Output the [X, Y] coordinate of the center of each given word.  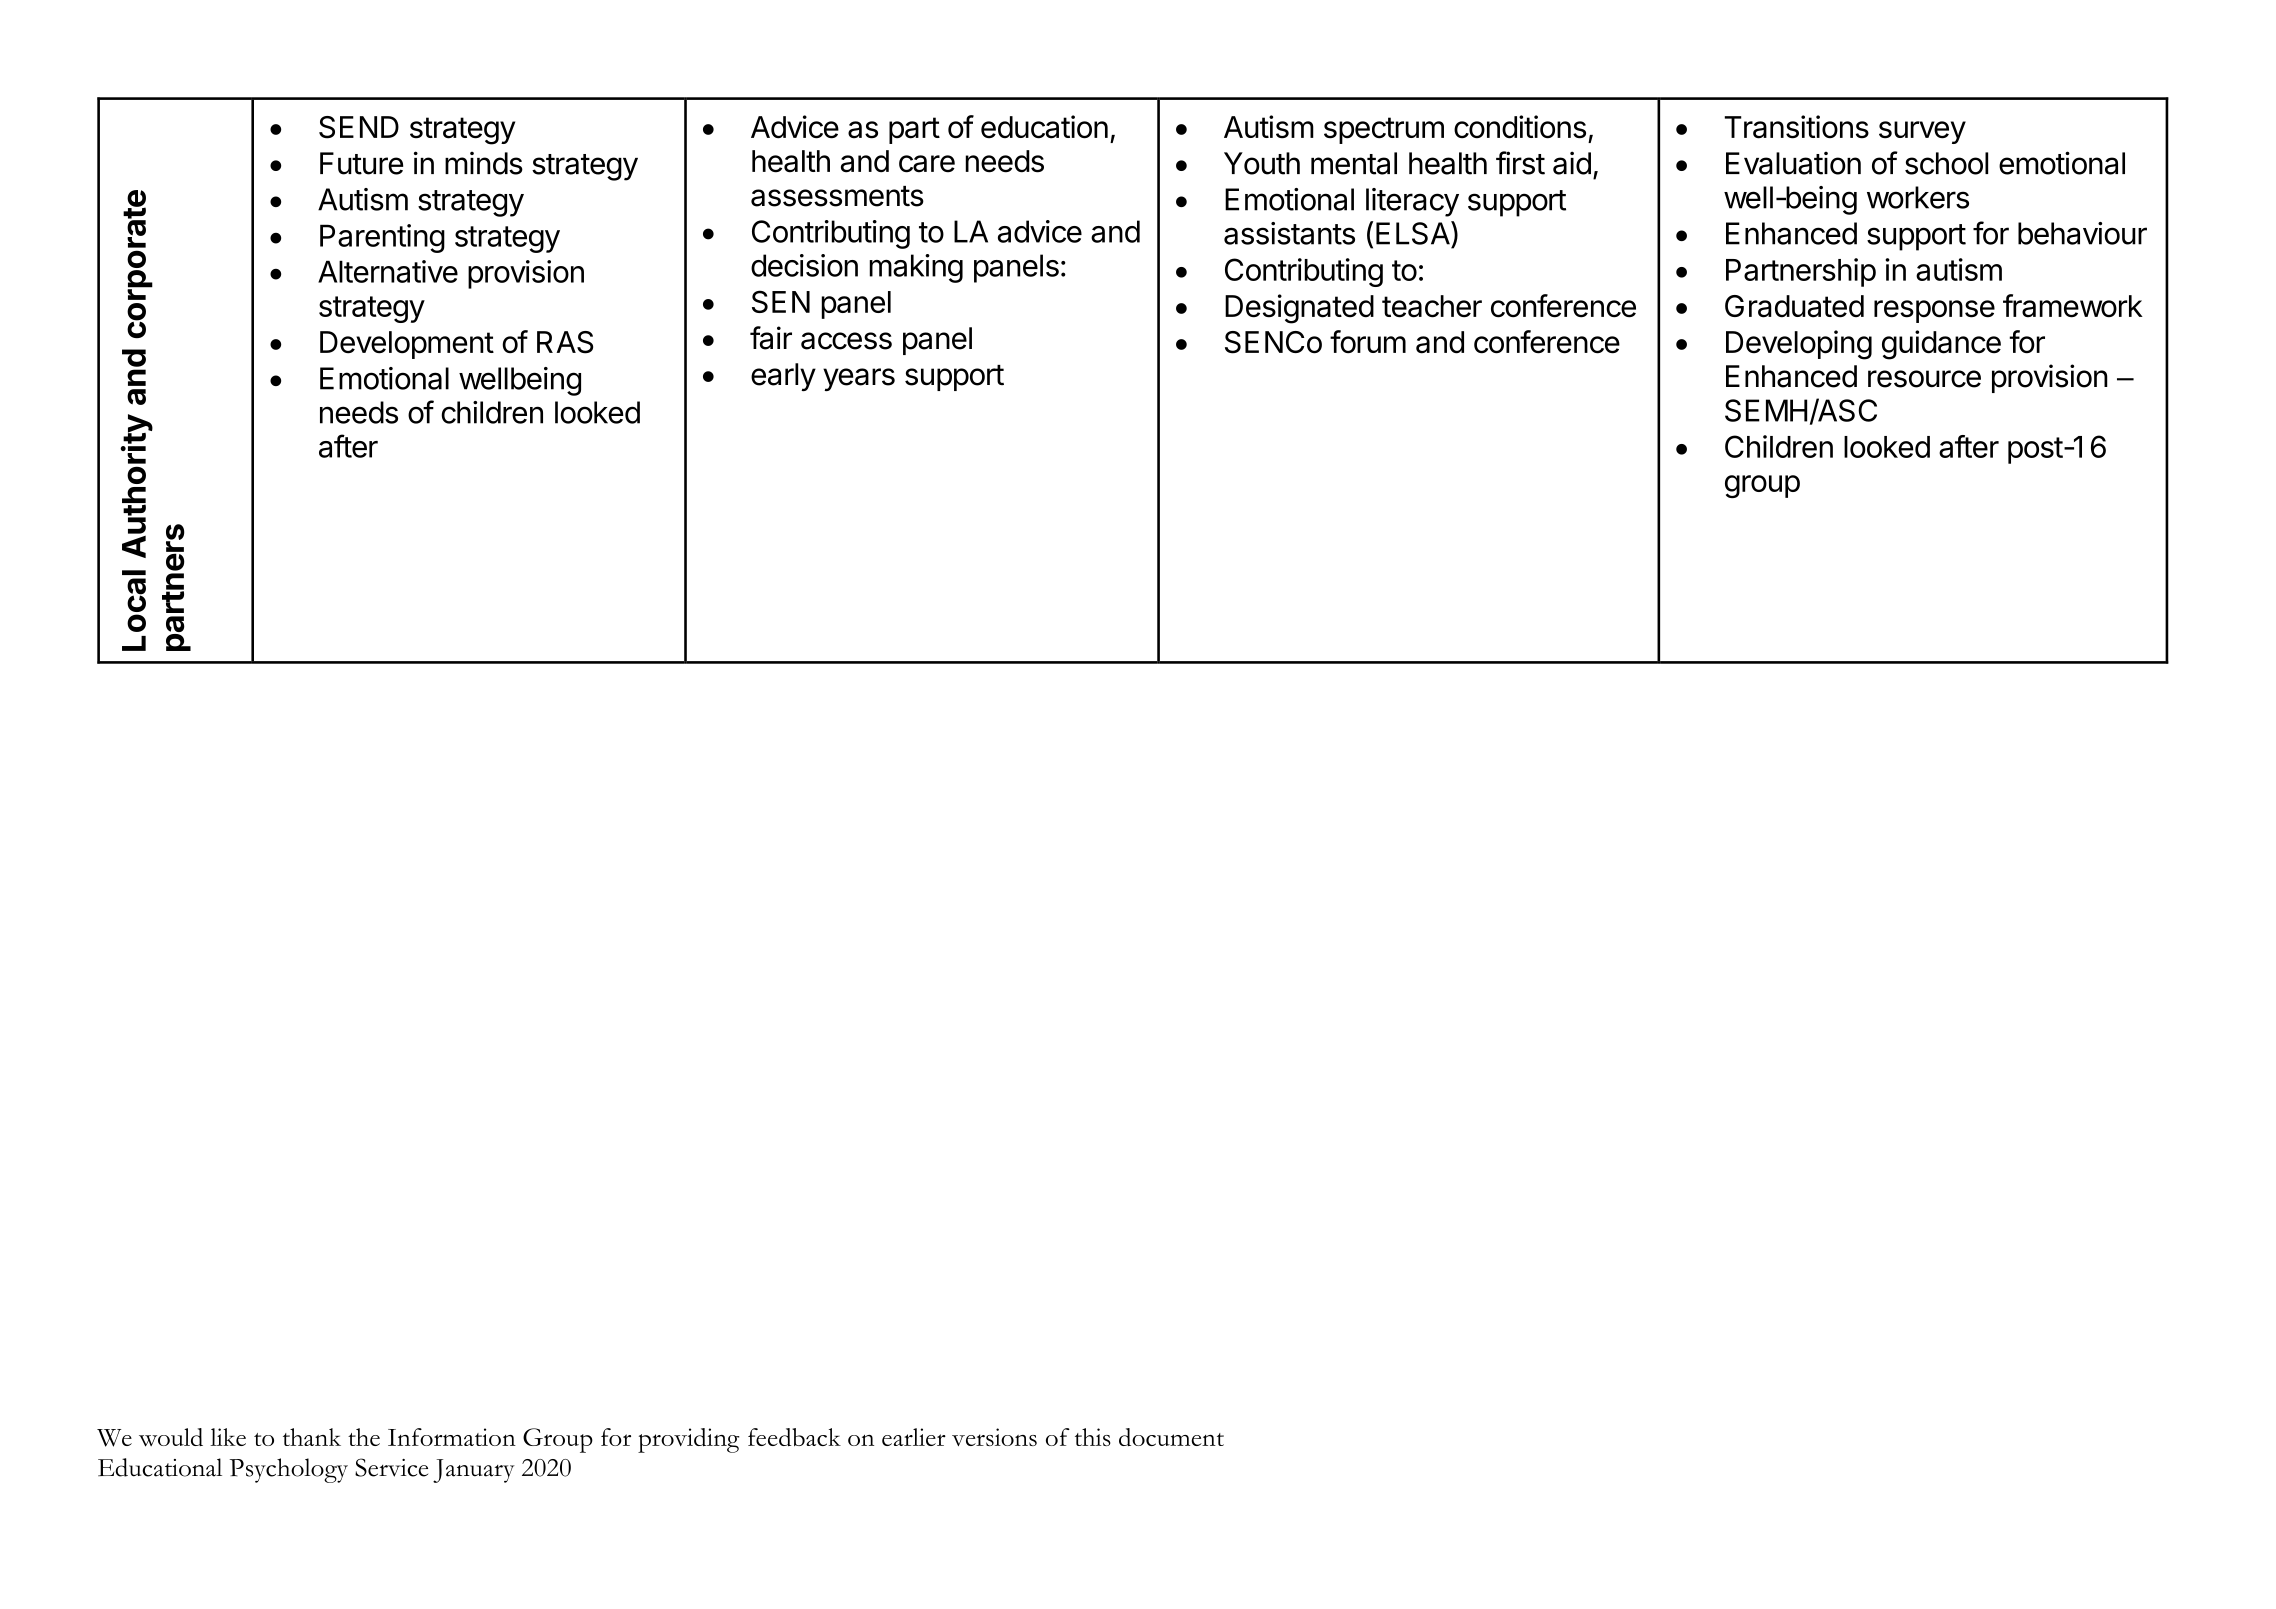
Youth [1262, 163]
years [859, 379]
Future [361, 163]
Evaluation [1793, 163]
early [783, 377]
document [1171, 1437]
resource [1924, 379]
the [364, 1437]
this [1093, 1437]
